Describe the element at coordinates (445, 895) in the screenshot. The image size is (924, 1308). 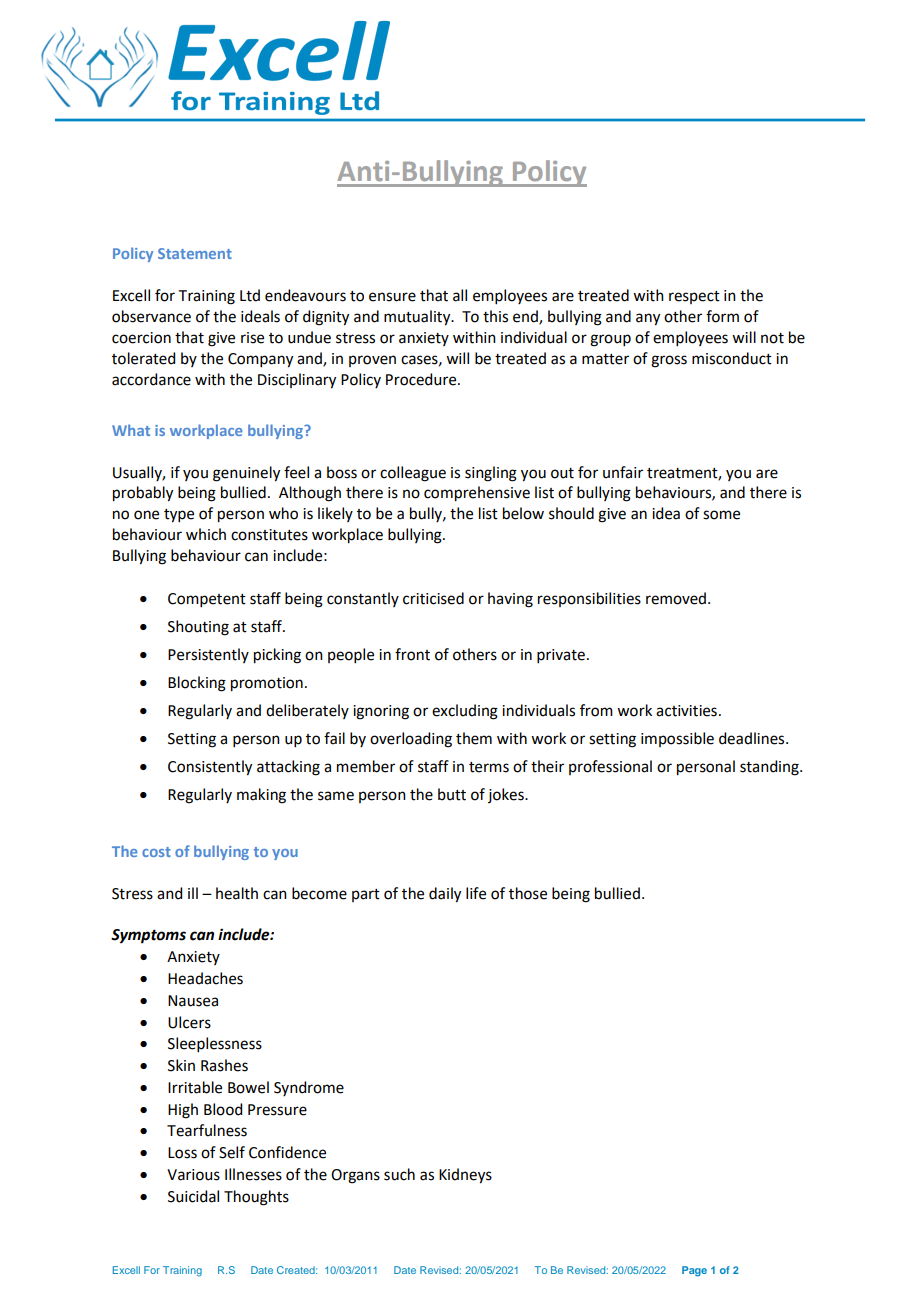
I see `daily` at that location.
